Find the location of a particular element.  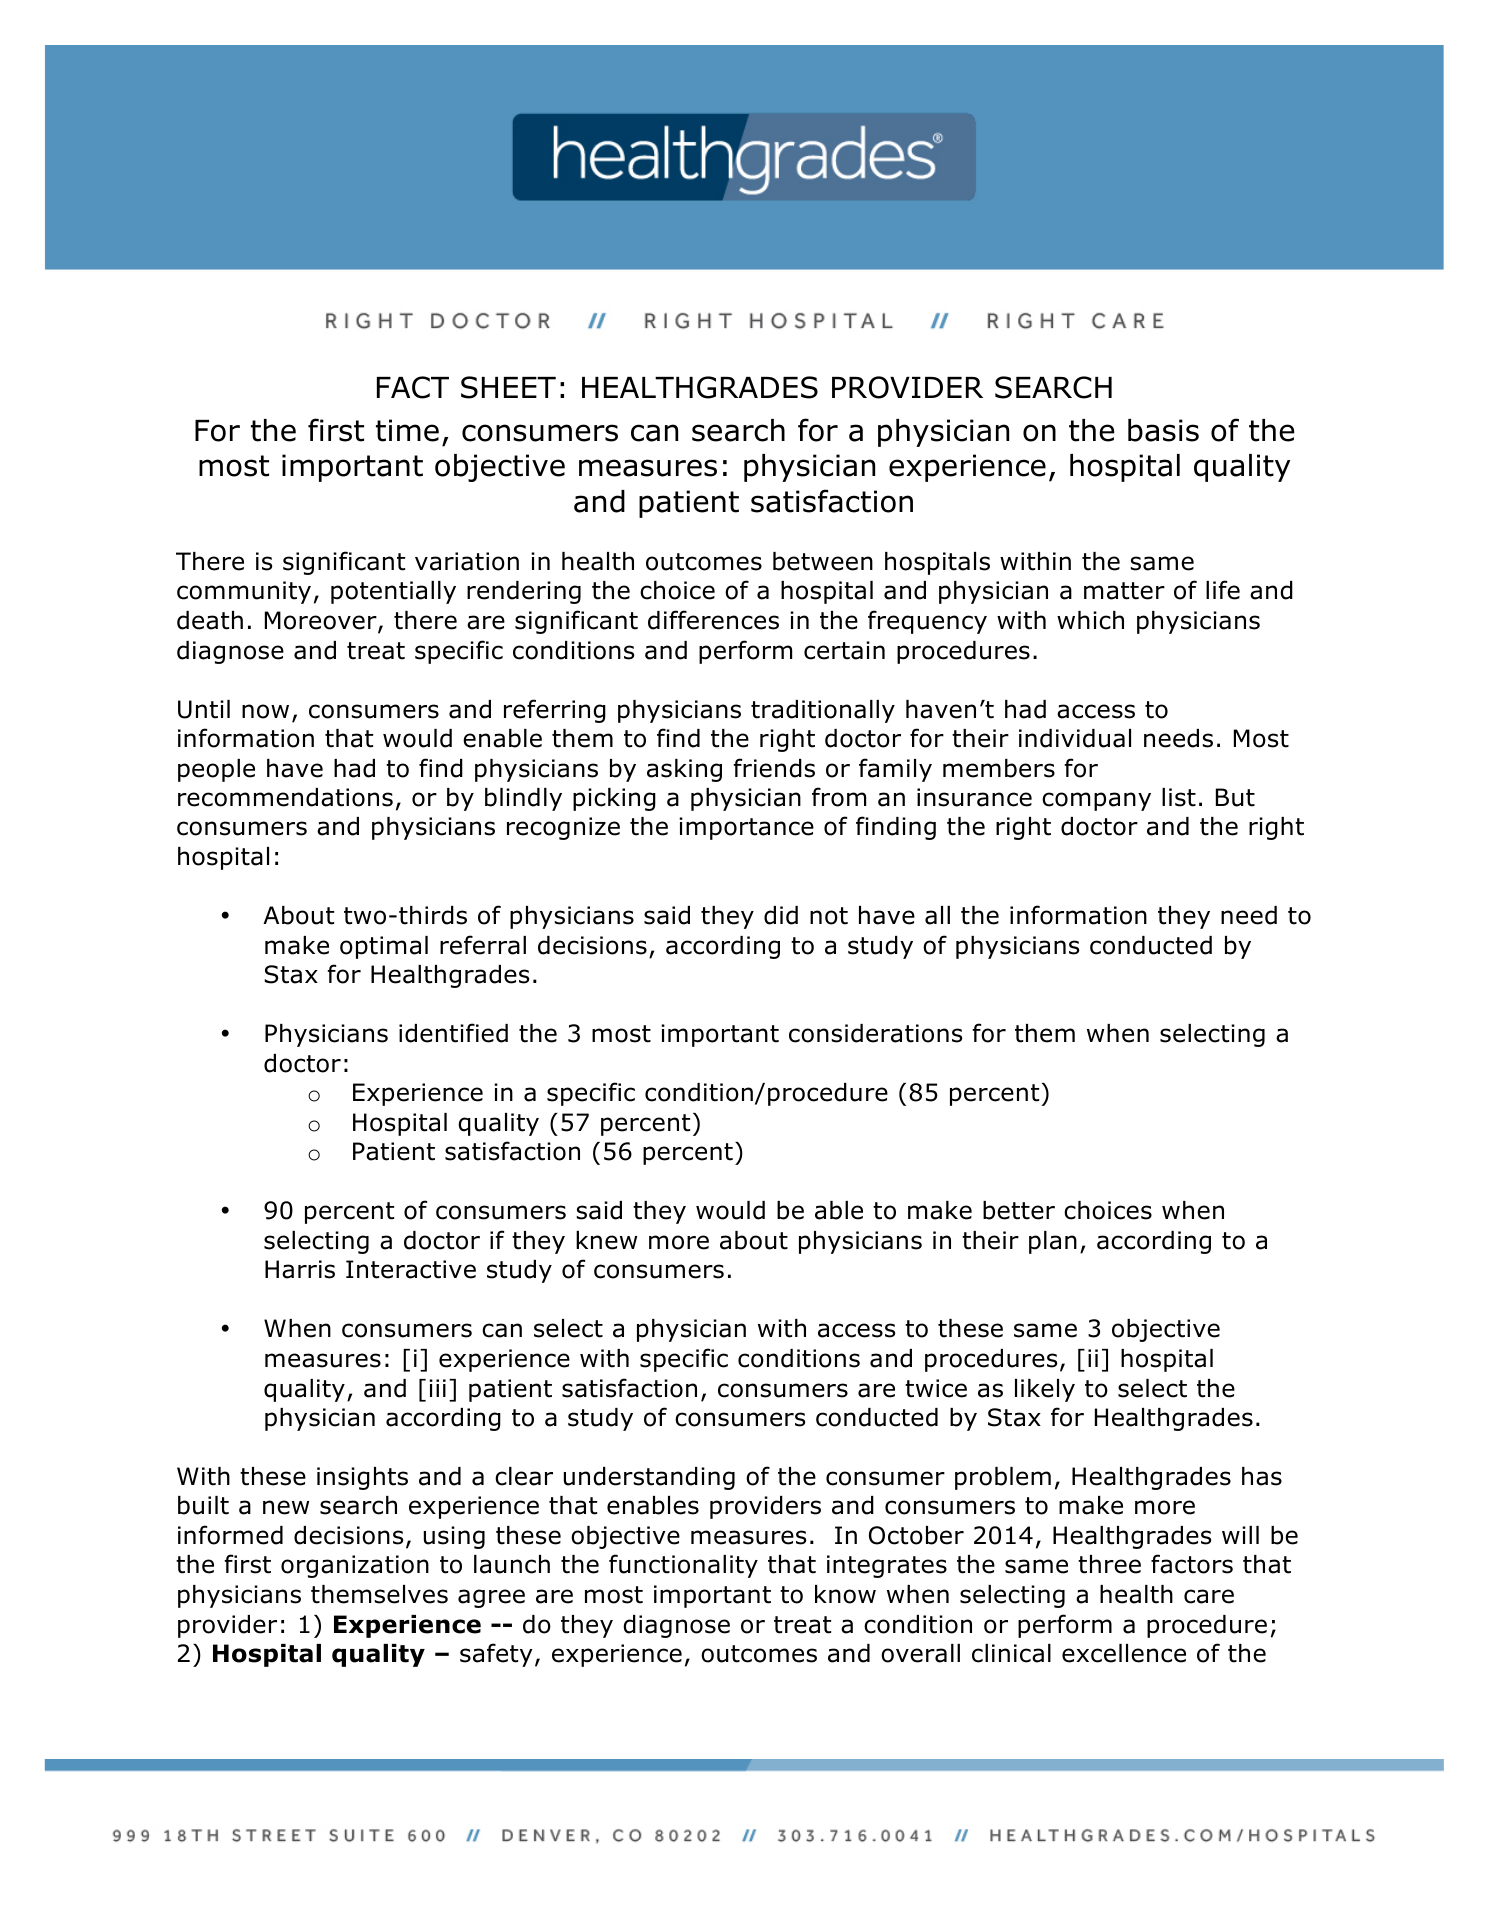

better is located at coordinates (1019, 1210).
